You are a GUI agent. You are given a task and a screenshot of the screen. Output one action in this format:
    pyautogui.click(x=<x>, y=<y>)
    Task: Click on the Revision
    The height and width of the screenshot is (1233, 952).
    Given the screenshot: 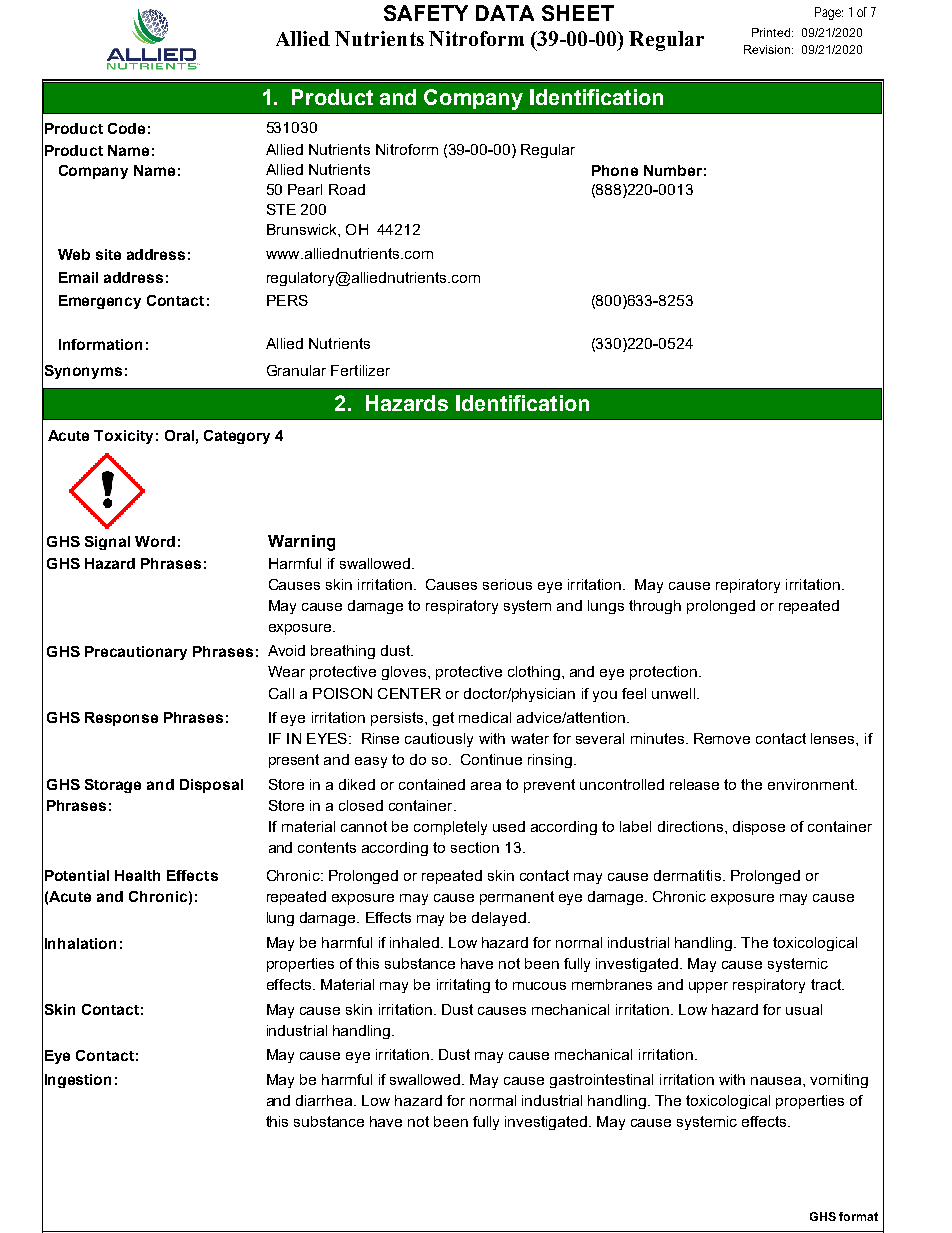 What is the action you would take?
    pyautogui.click(x=767, y=49)
